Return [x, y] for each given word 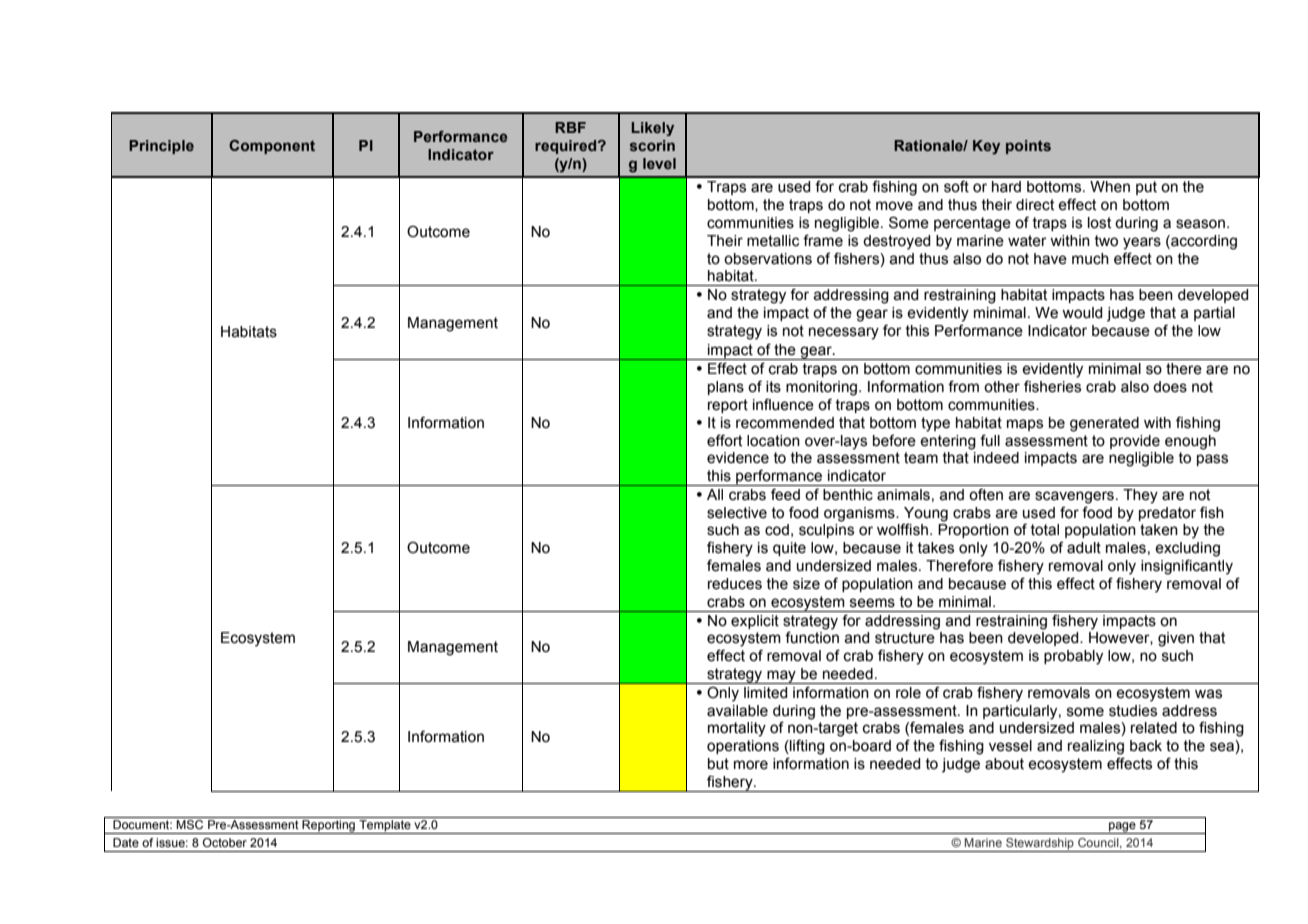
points [1028, 147]
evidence [738, 458]
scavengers [1074, 497]
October [225, 842]
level [659, 163]
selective [737, 513]
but [718, 764]
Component [272, 147]
